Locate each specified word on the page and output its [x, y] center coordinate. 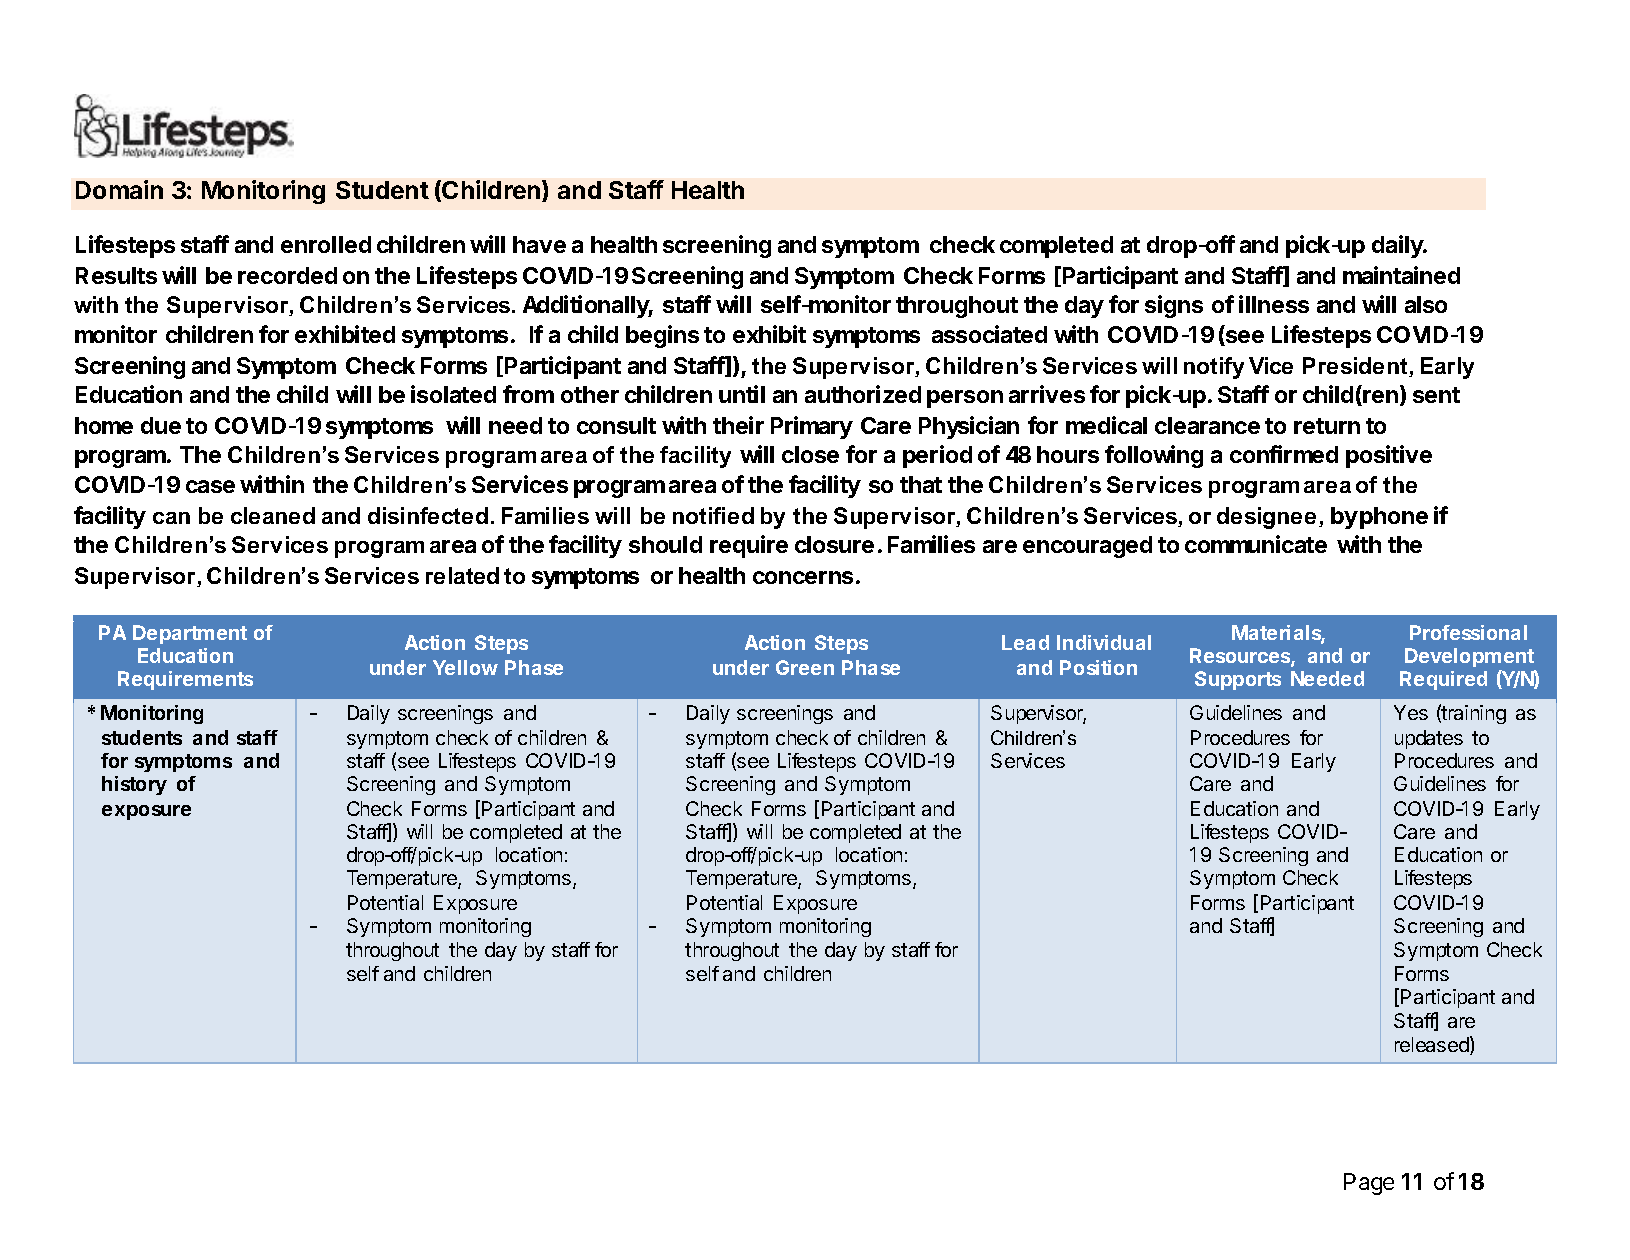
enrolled [326, 244]
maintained [1401, 275]
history [134, 785]
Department [190, 634]
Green [805, 667]
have [539, 244]
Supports [1238, 680]
